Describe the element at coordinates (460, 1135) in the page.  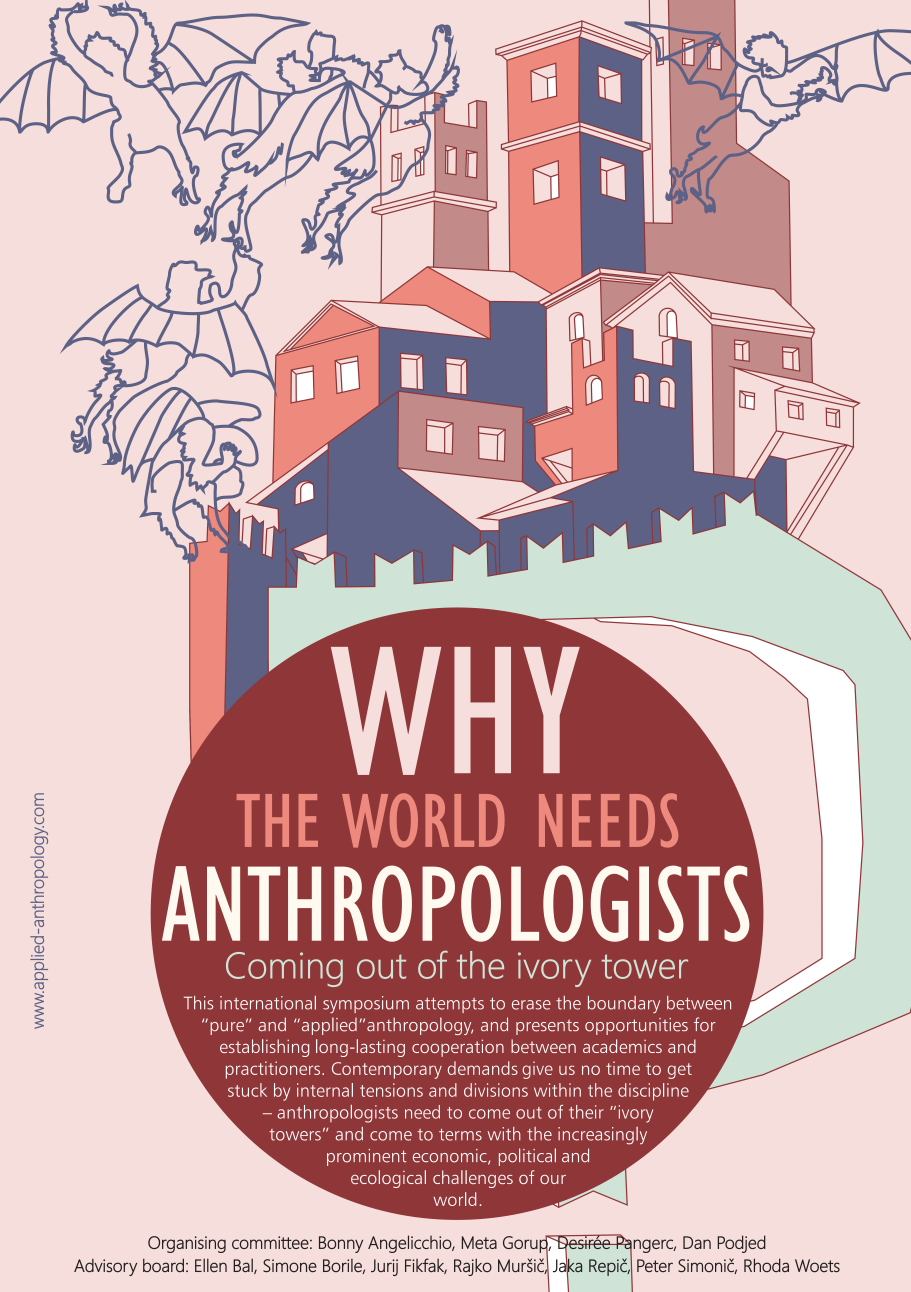
I see `terms` at that location.
